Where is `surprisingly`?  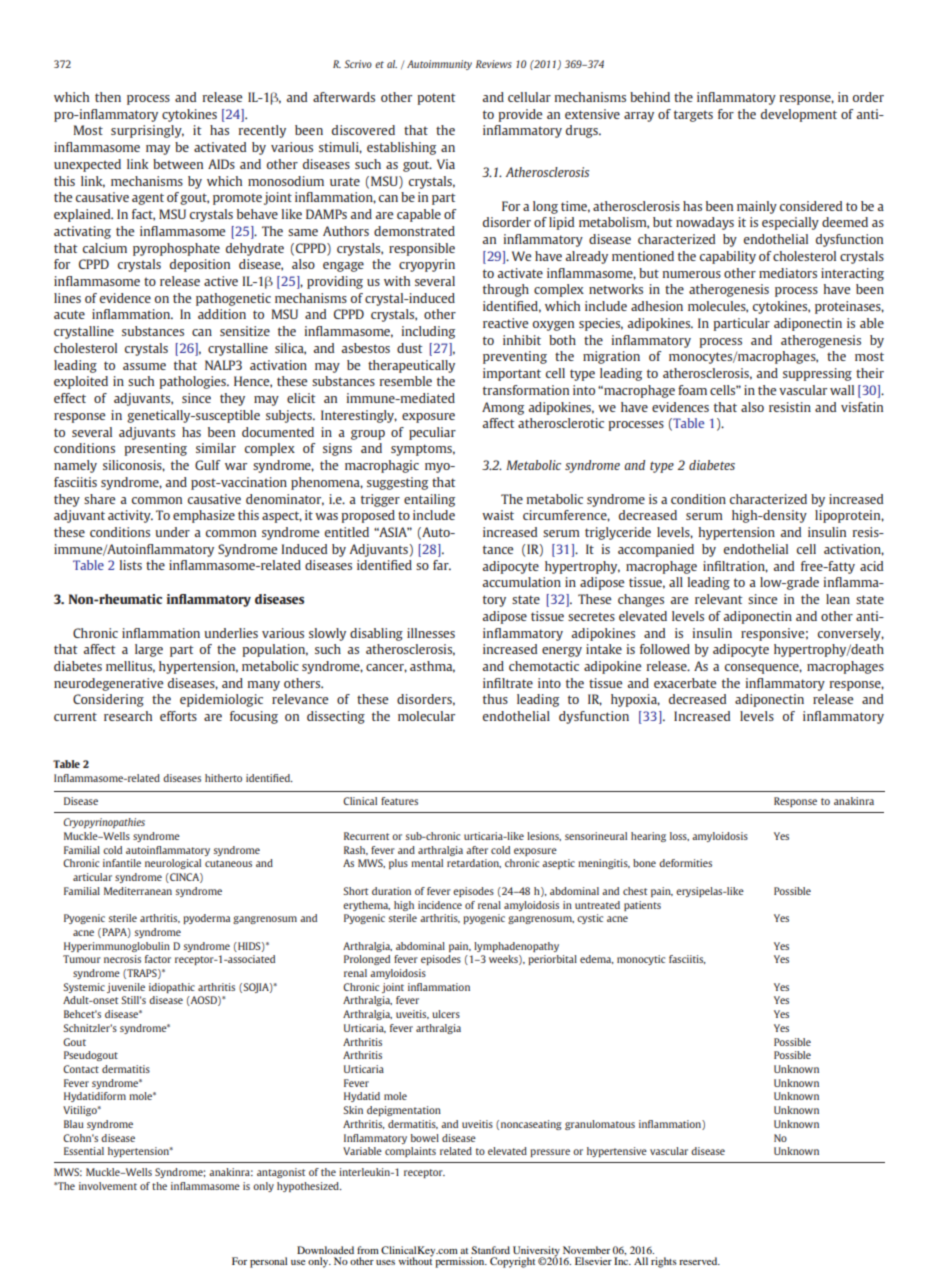 surprisingly is located at coordinates (147, 131).
